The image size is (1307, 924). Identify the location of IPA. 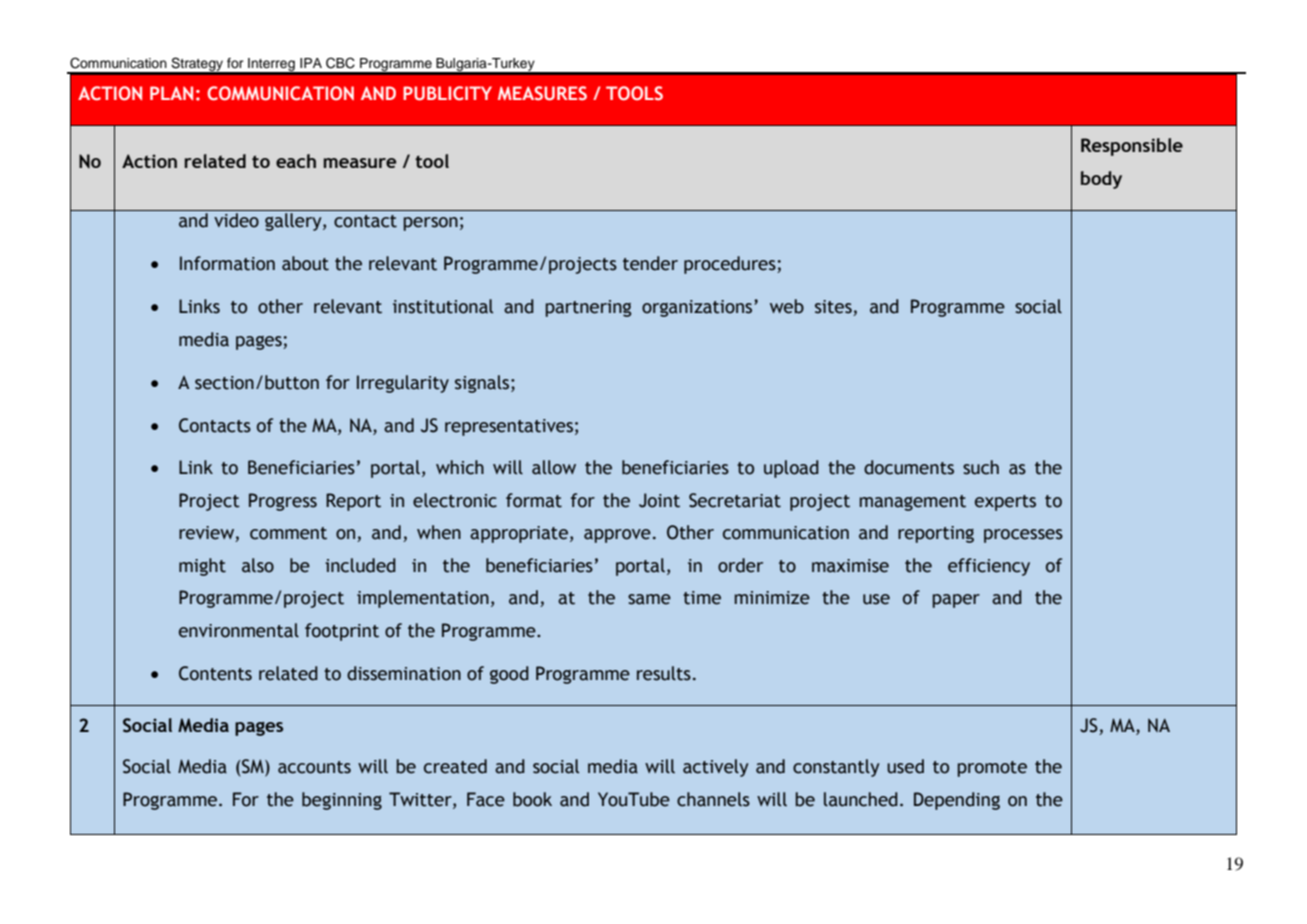
(311, 63).
